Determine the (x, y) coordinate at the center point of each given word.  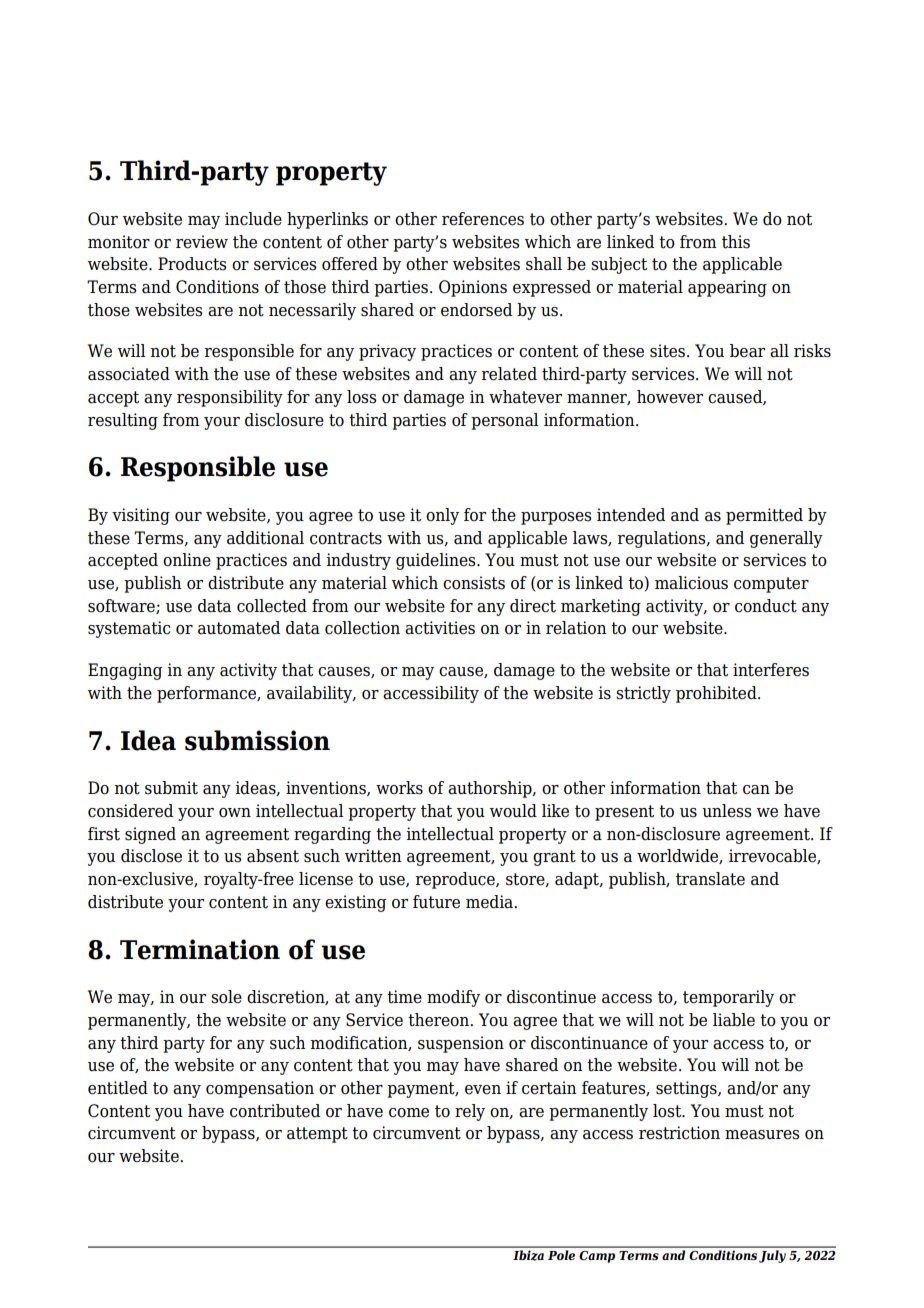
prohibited (717, 694)
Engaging (125, 671)
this (736, 242)
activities (440, 628)
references (483, 219)
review (202, 242)
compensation (260, 1089)
